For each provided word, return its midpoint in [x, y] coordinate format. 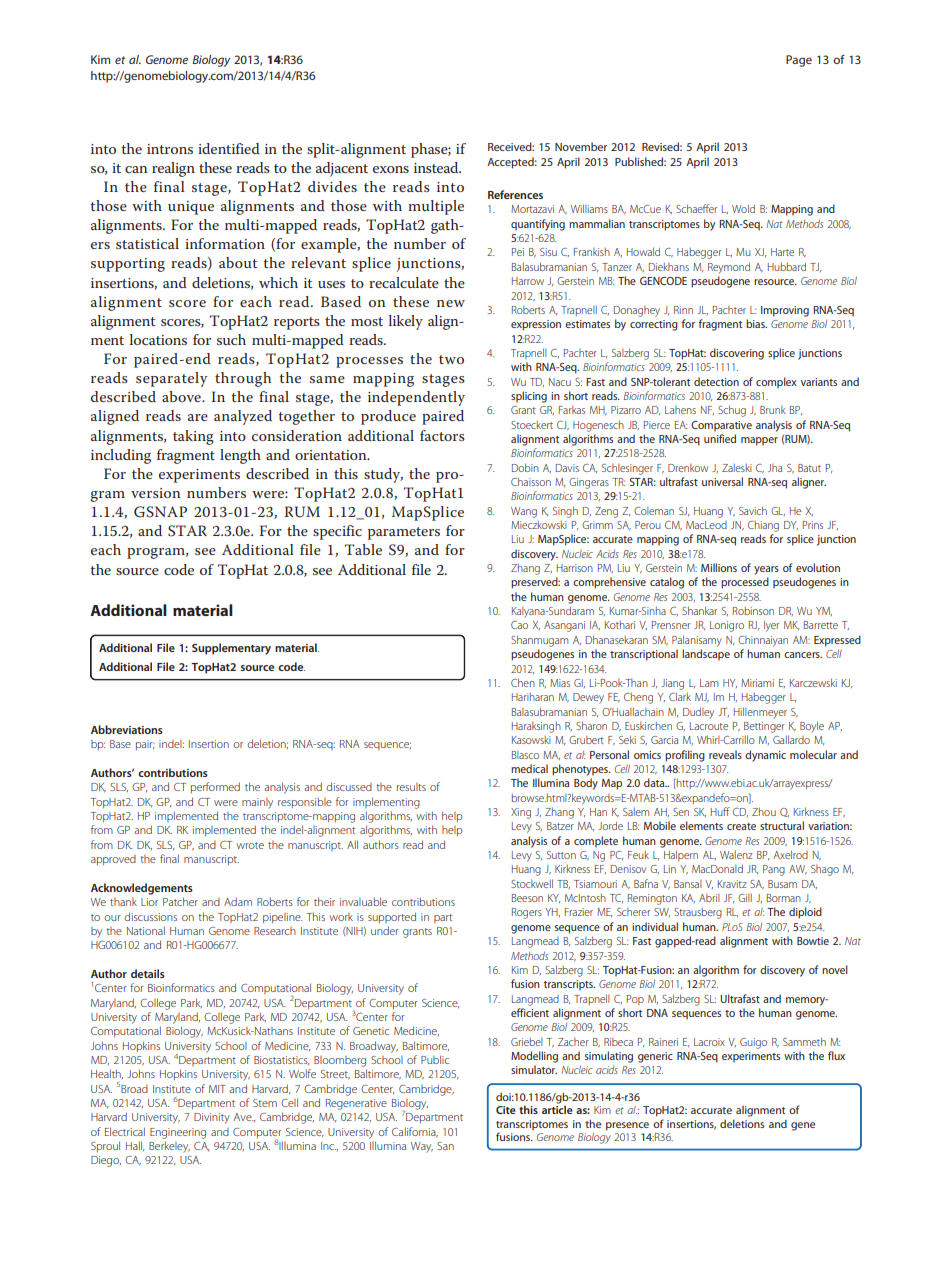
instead [437, 167]
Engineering [178, 1133]
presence [627, 1126]
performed [215, 787]
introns [170, 149]
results [411, 787]
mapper [759, 441]
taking [193, 437]
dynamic [765, 756]
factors [442, 435]
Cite [506, 1110]
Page [799, 61]
